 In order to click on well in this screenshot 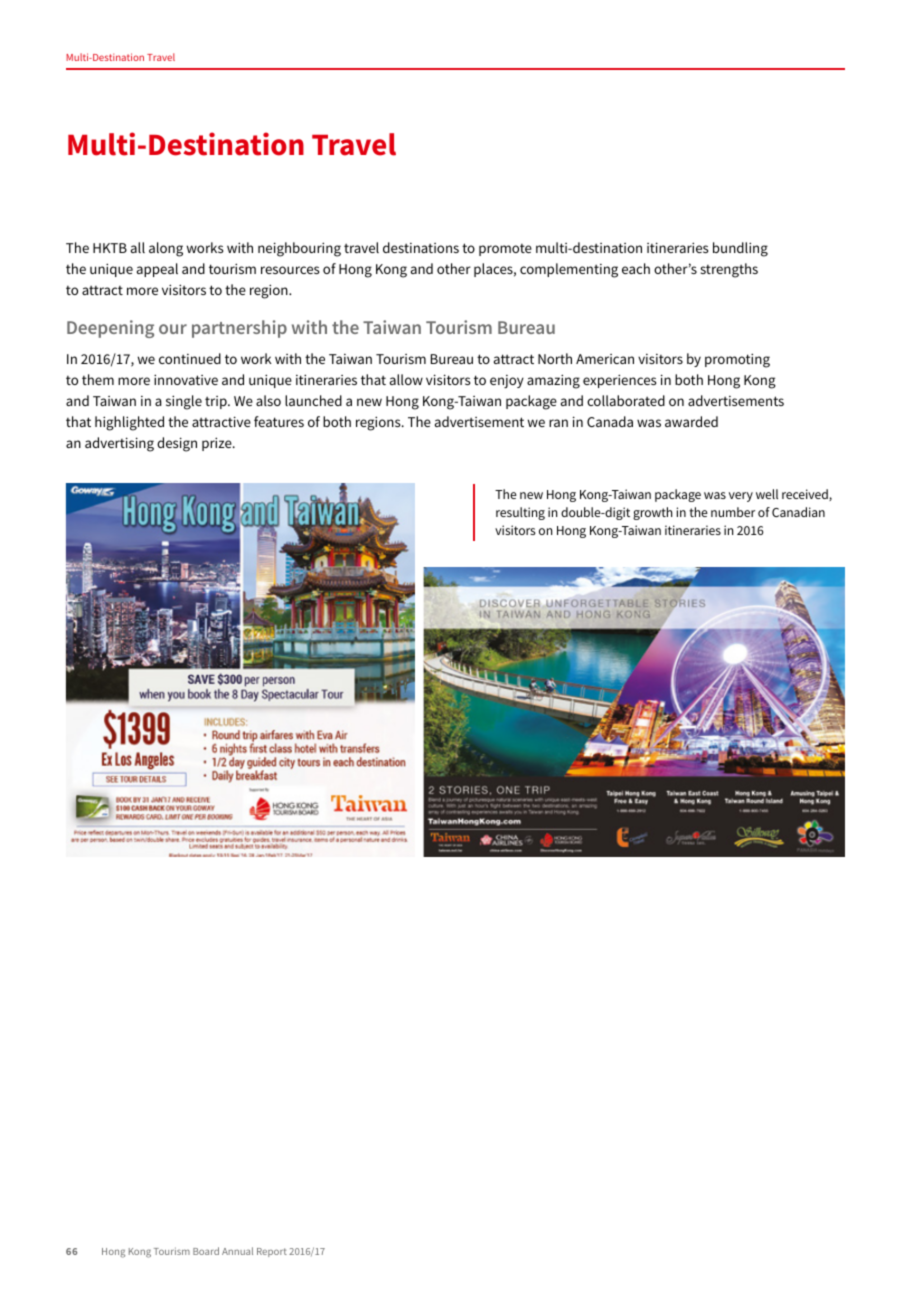, I will do `click(767, 494)`.
